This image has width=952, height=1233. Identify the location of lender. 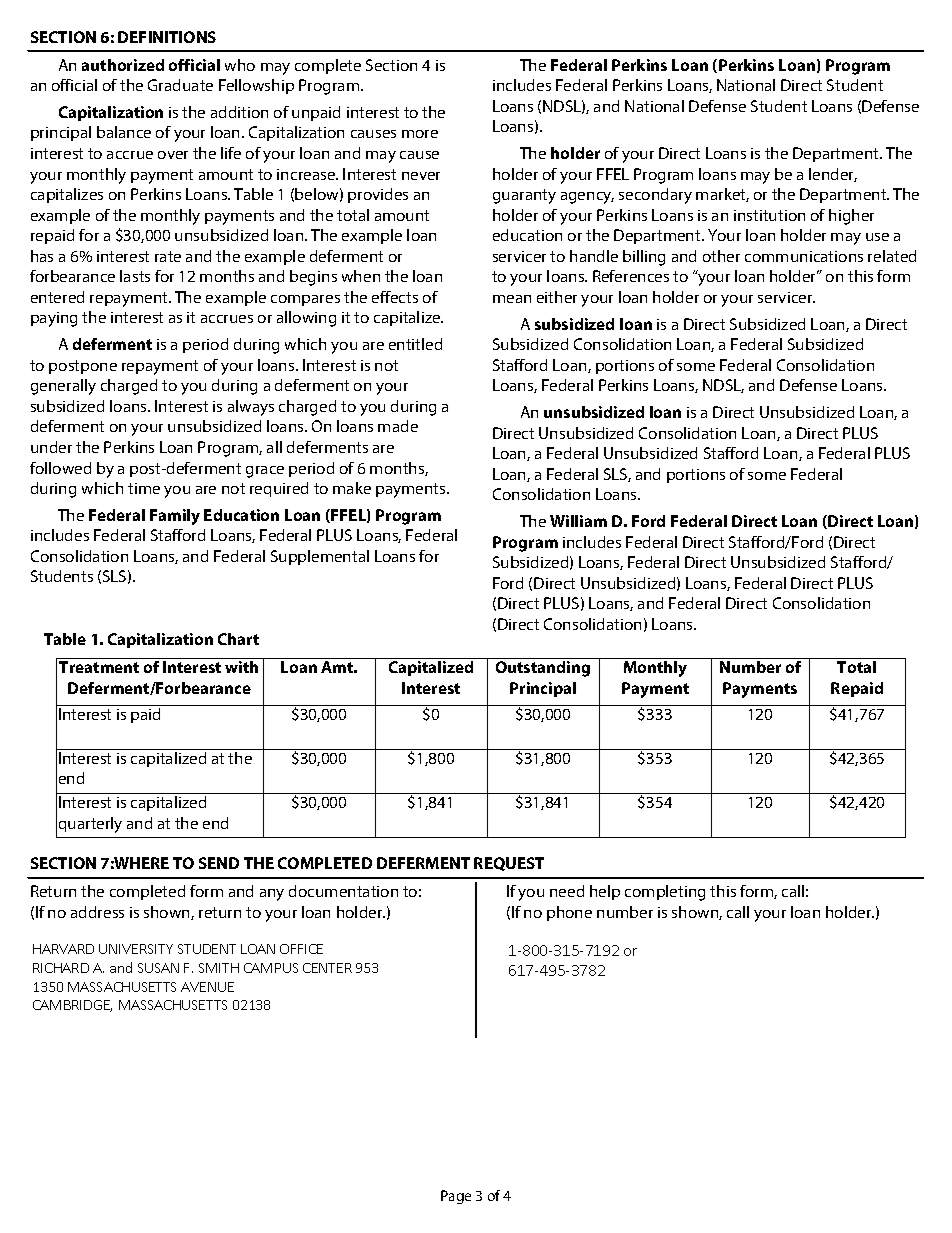
(833, 175).
